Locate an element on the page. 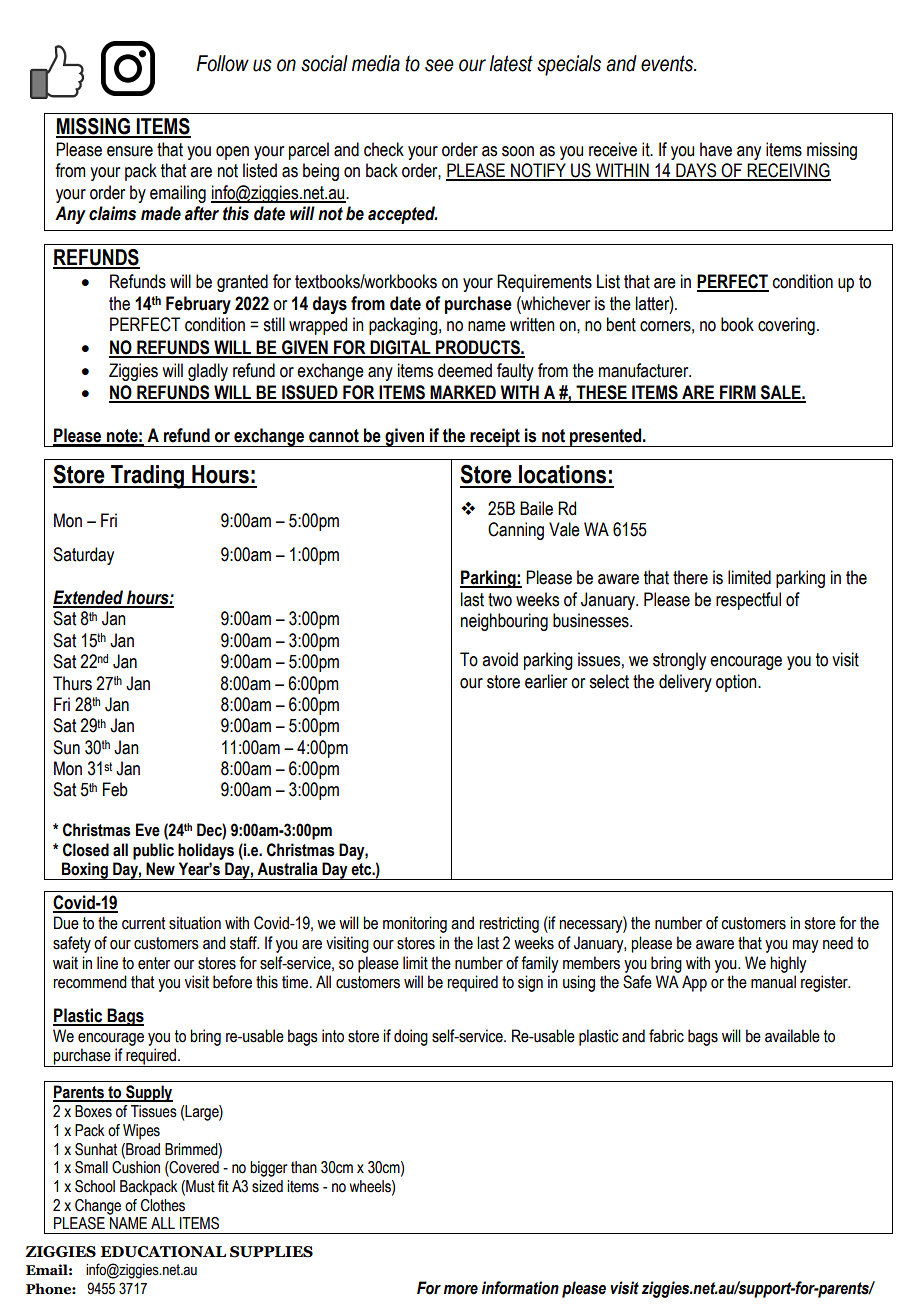  ensure is located at coordinates (130, 151).
